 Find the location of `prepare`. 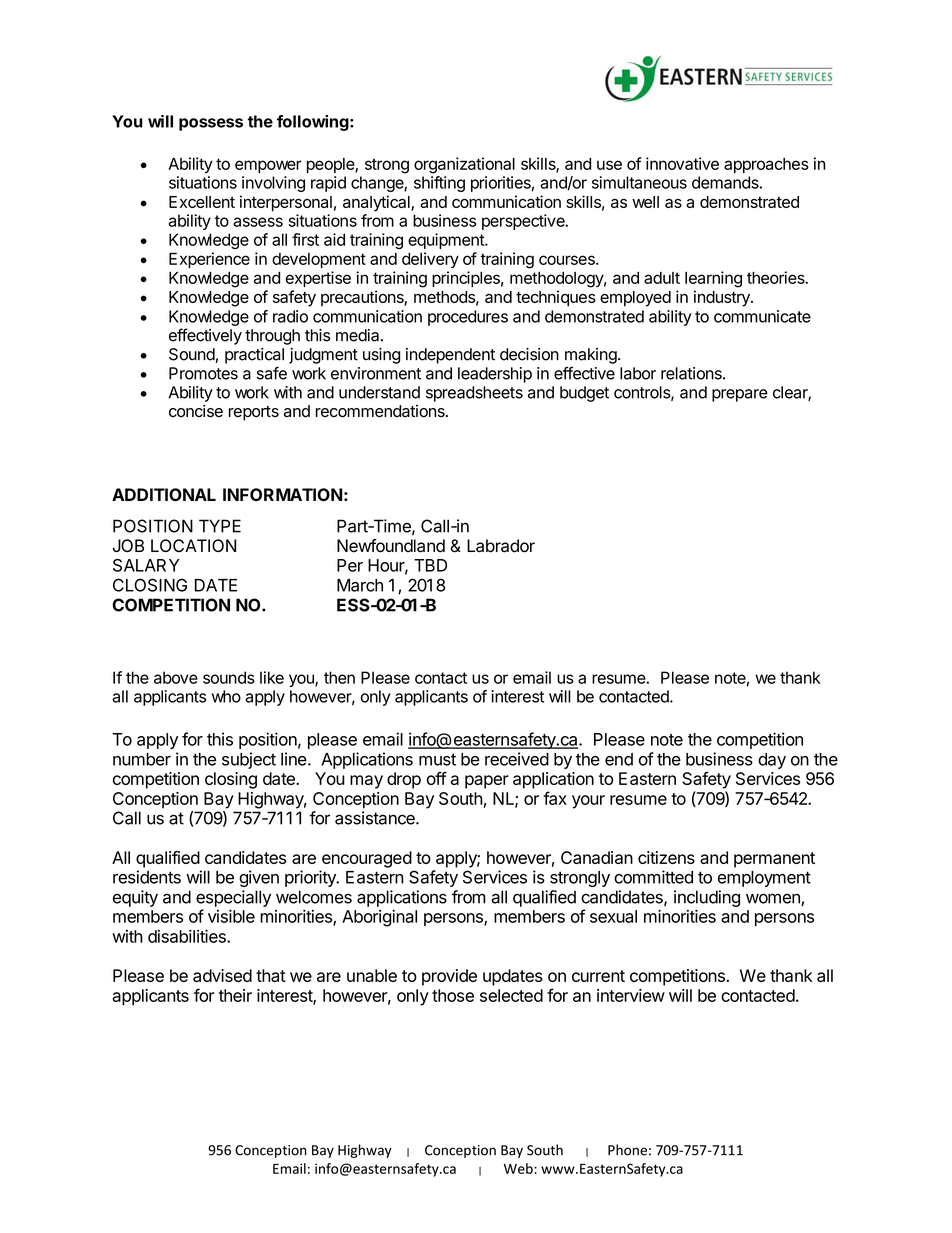

prepare is located at coordinates (740, 395).
